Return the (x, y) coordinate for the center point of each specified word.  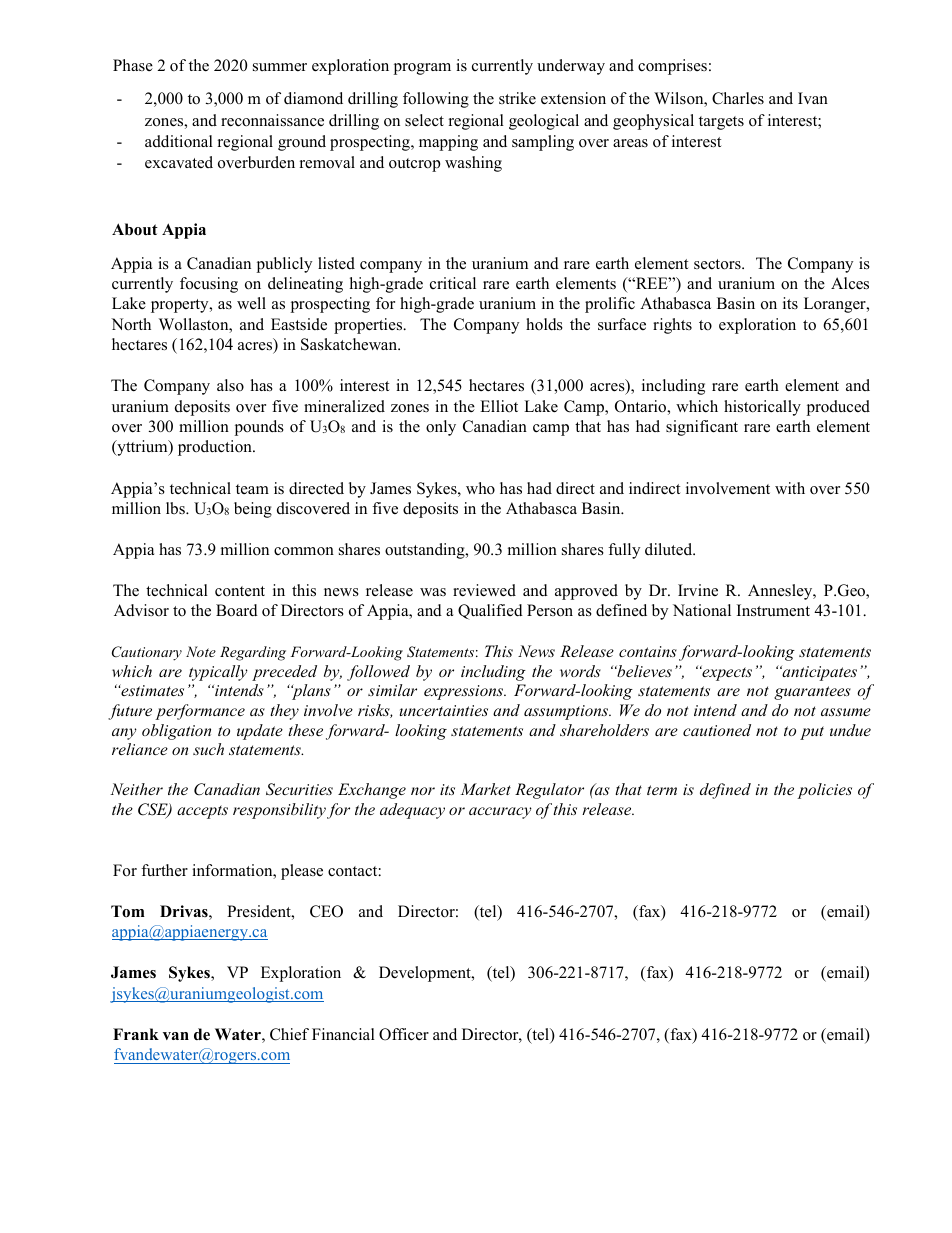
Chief (289, 1034)
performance (200, 712)
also (230, 385)
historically (762, 408)
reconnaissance (272, 120)
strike (517, 98)
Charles (738, 98)
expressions (465, 692)
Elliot (499, 406)
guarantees (812, 693)
